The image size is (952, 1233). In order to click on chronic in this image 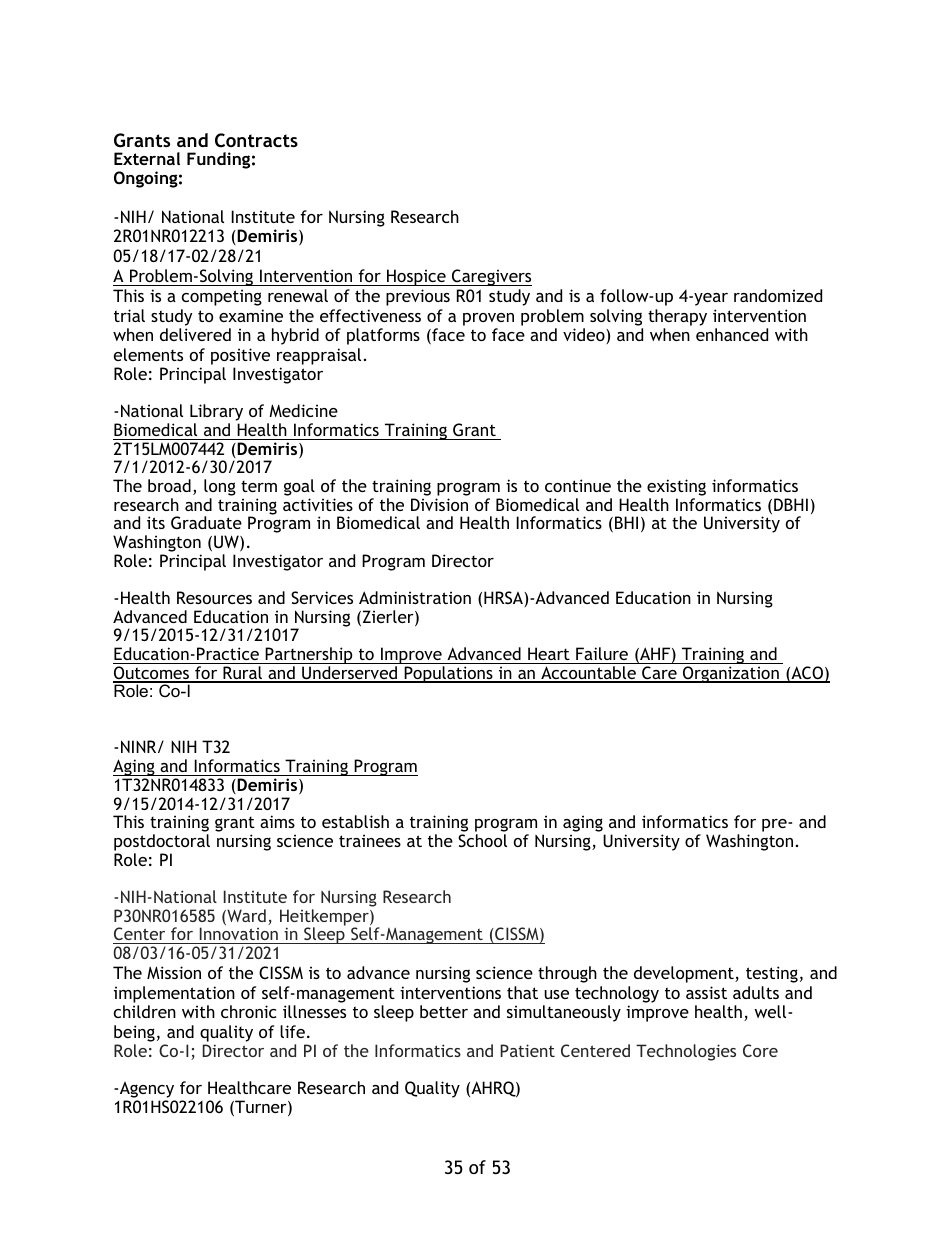, I will do `click(248, 1011)`.
